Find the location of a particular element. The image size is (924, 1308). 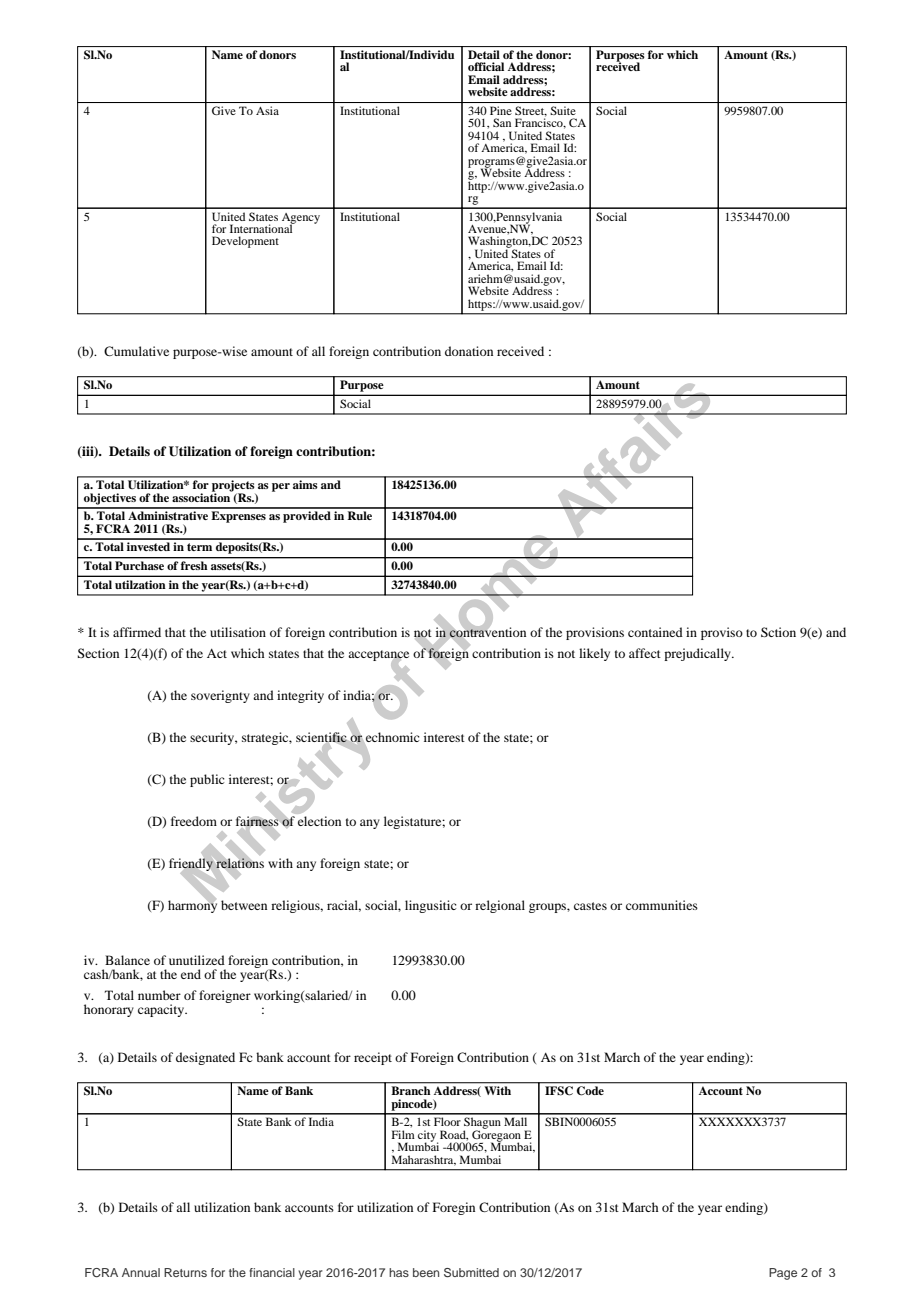

donation is located at coordinates (469, 351).
